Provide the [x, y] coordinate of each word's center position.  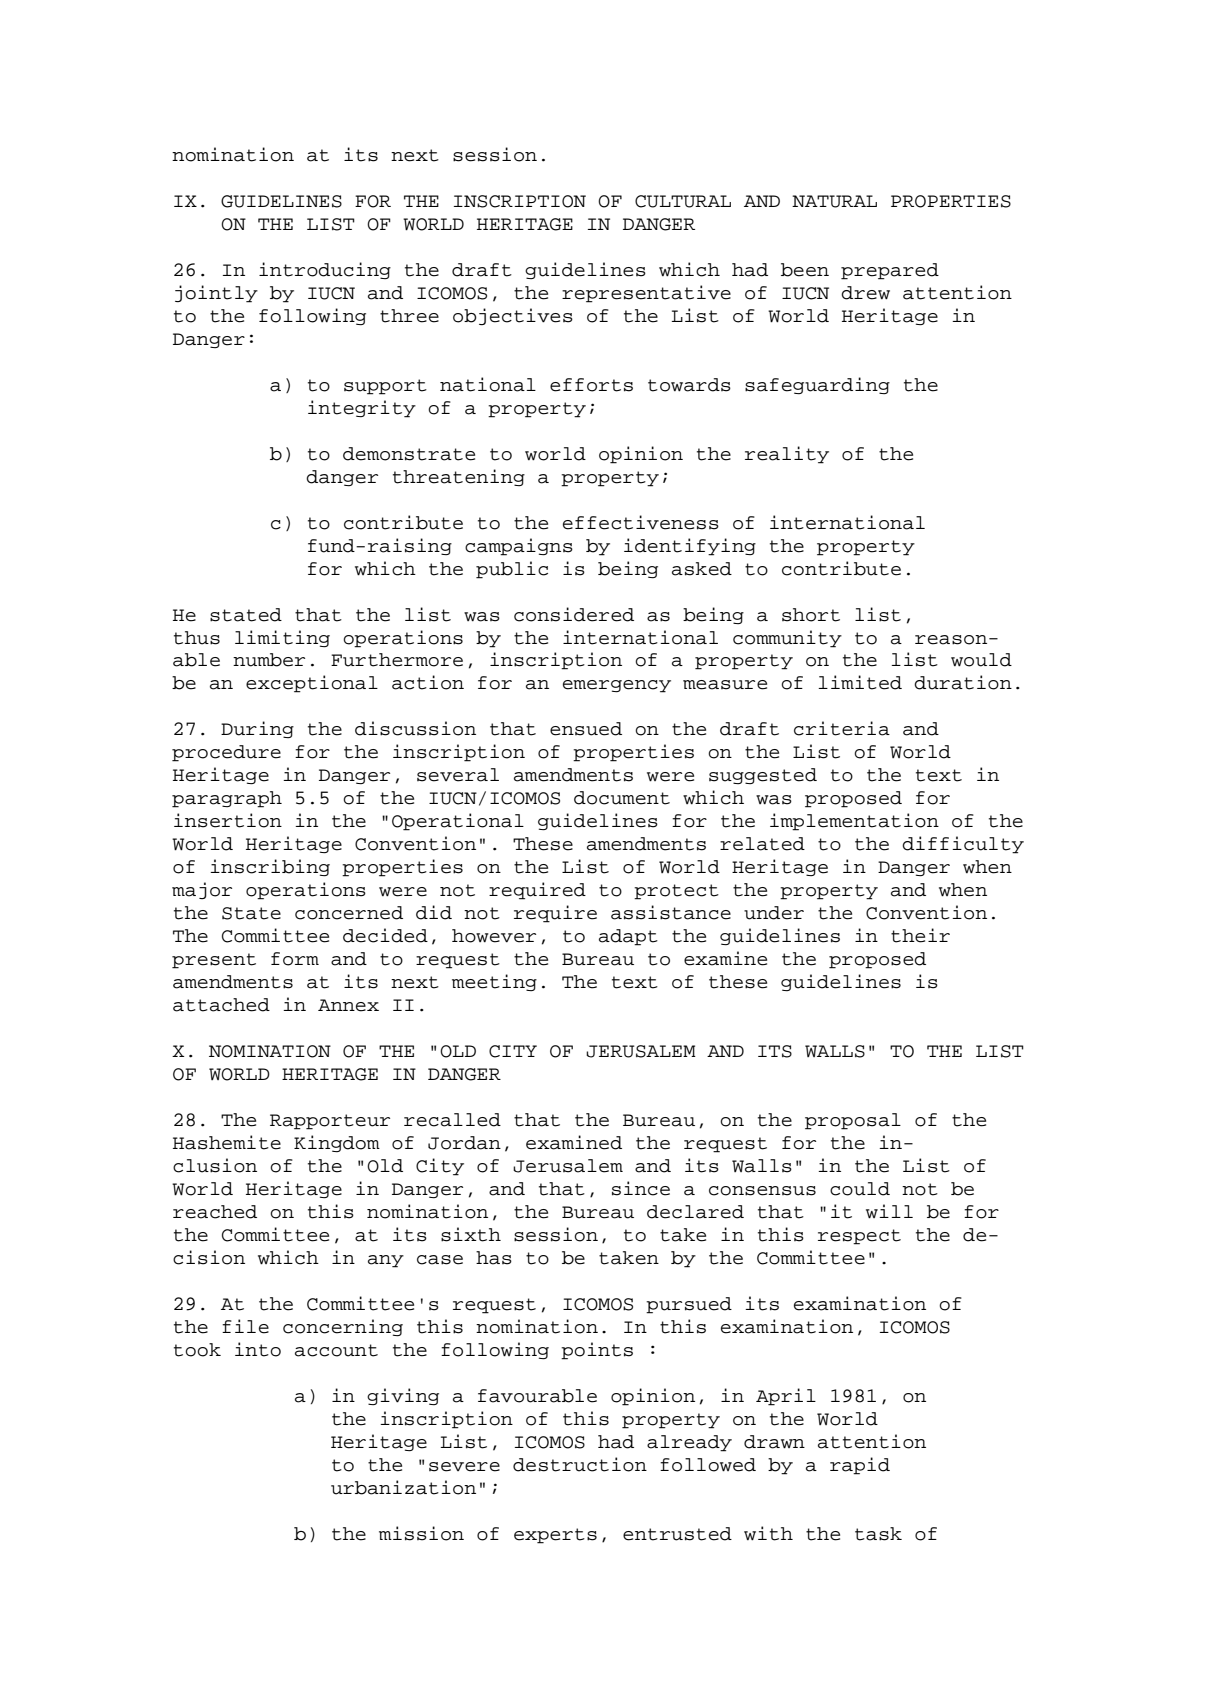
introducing [325, 270]
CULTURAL [683, 201]
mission [421, 1533]
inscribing [270, 867]
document [622, 798]
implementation [854, 822]
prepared [890, 271]
